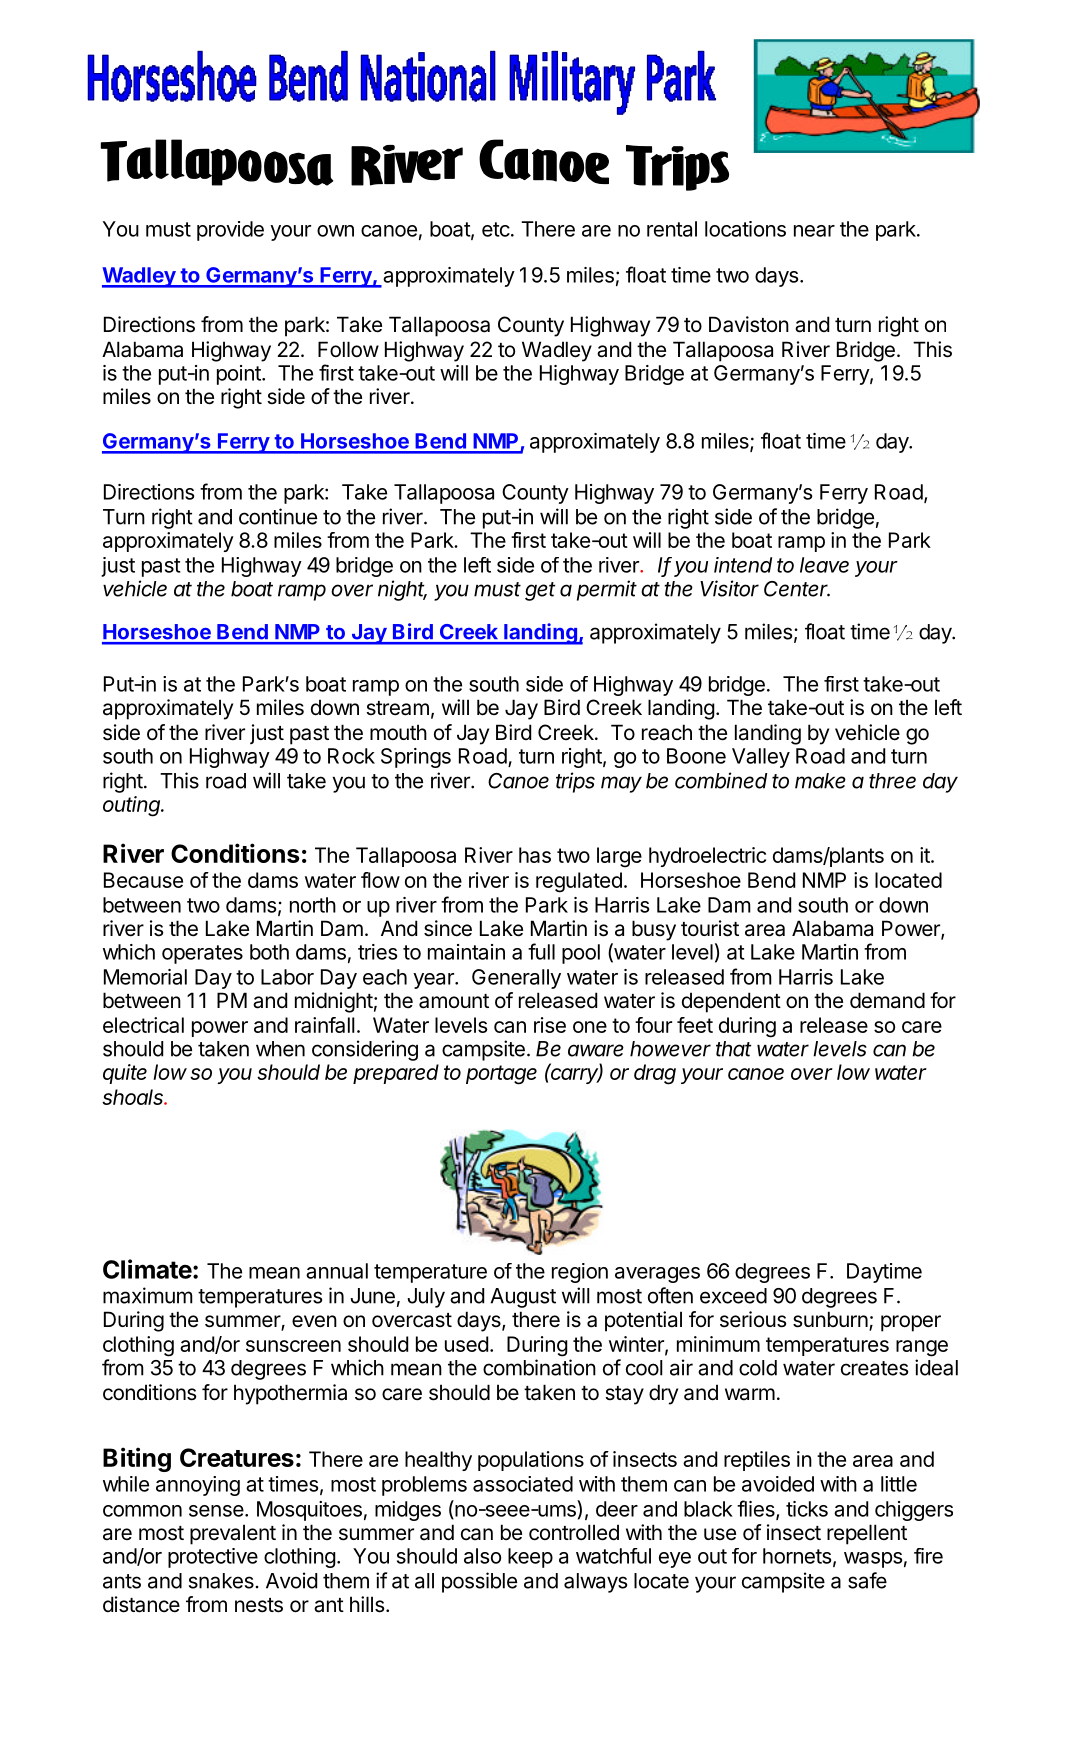 The image size is (1066, 1757). What do you see at coordinates (230, 231) in the page?
I see `provide` at bounding box center [230, 231].
